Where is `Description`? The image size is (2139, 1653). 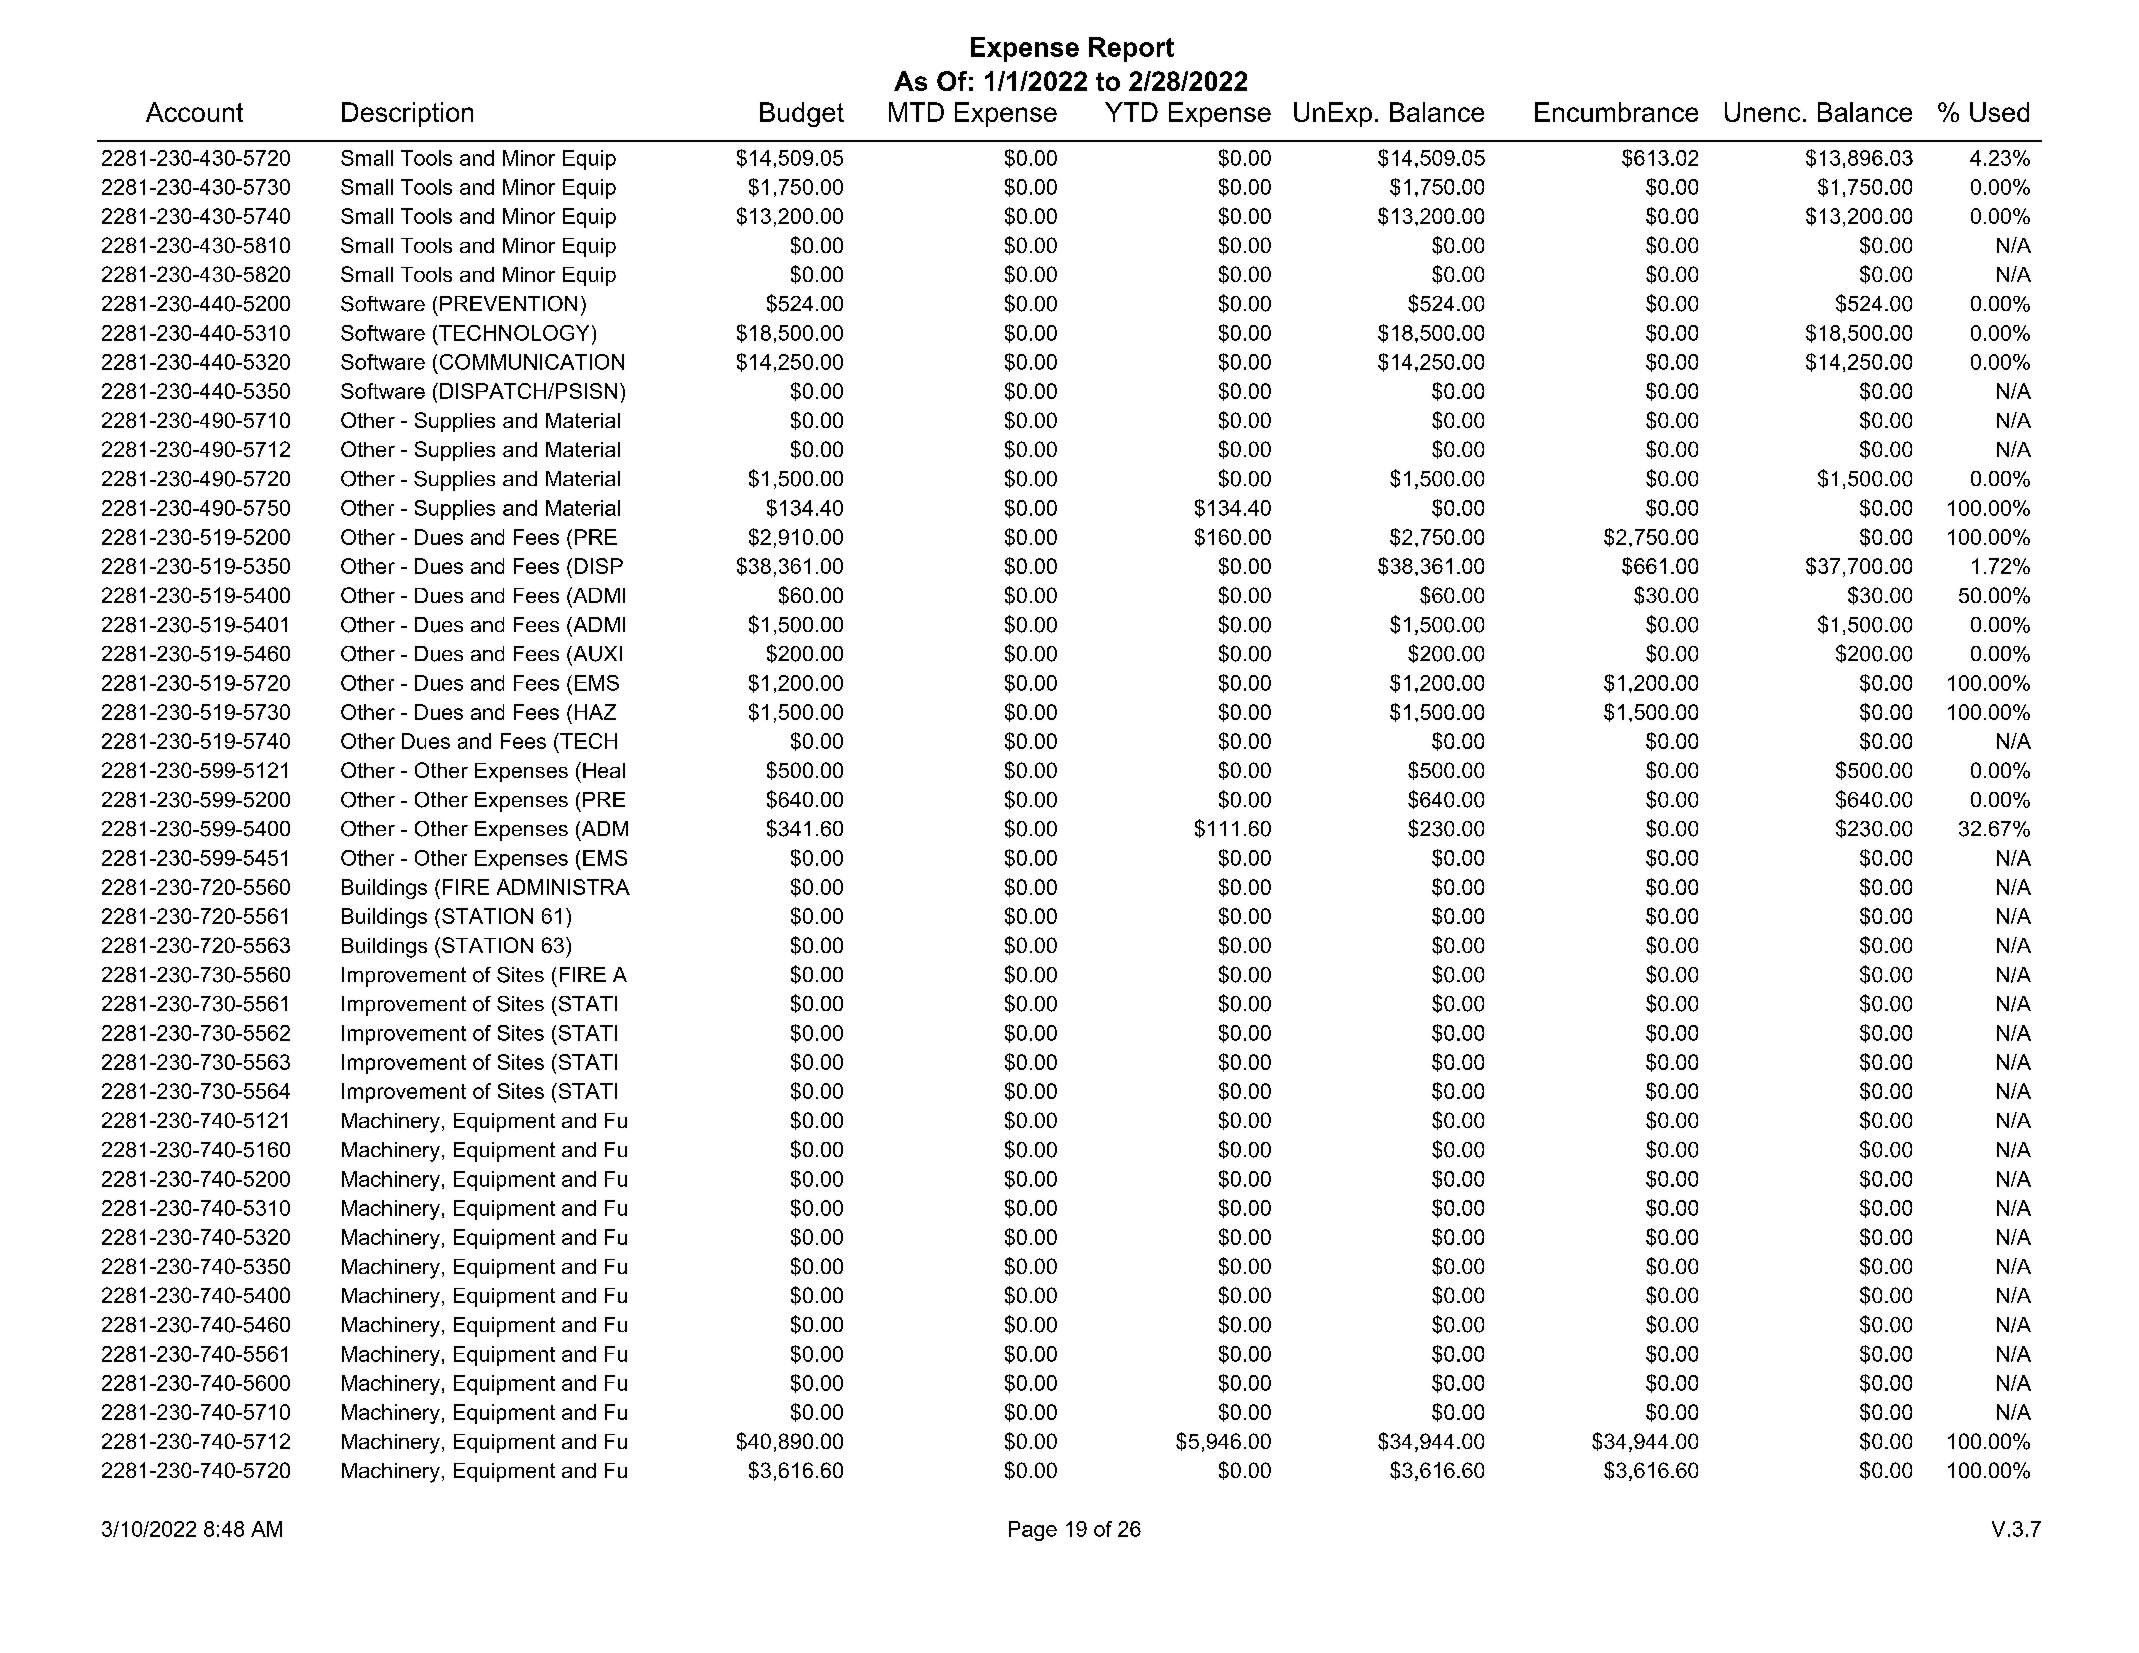 Description is located at coordinates (407, 114).
